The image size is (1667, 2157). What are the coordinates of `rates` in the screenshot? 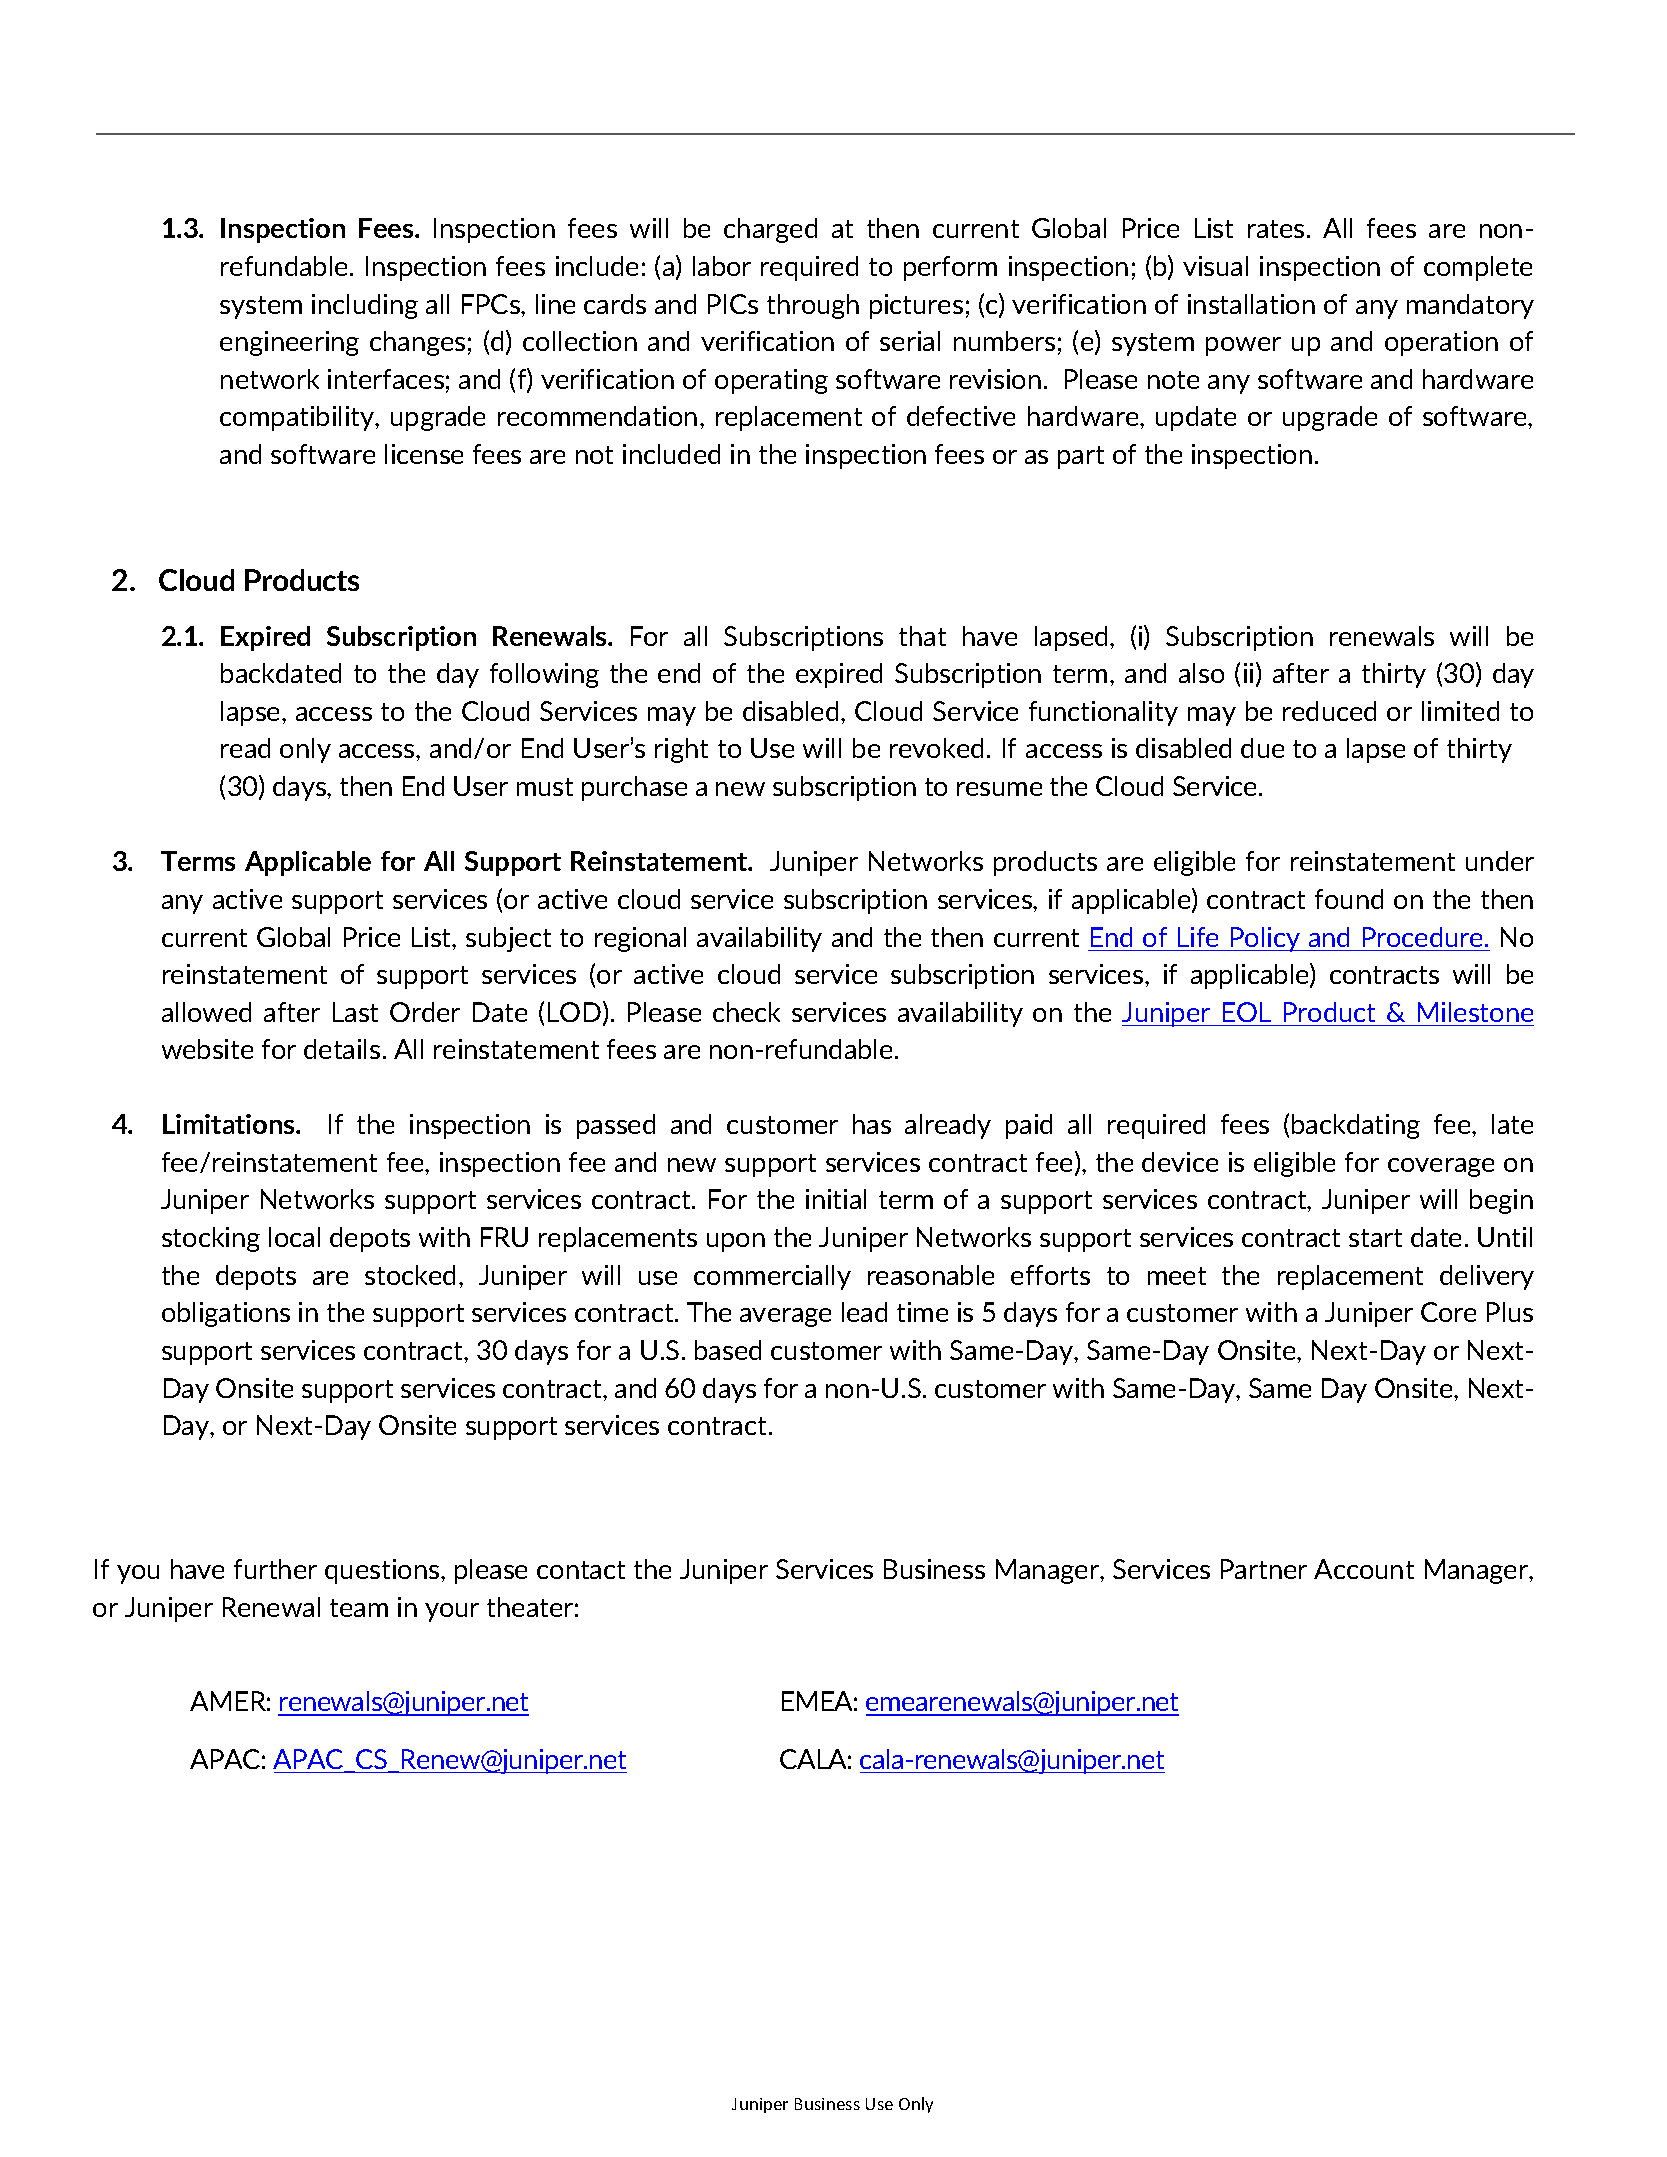 It's located at (1276, 229).
